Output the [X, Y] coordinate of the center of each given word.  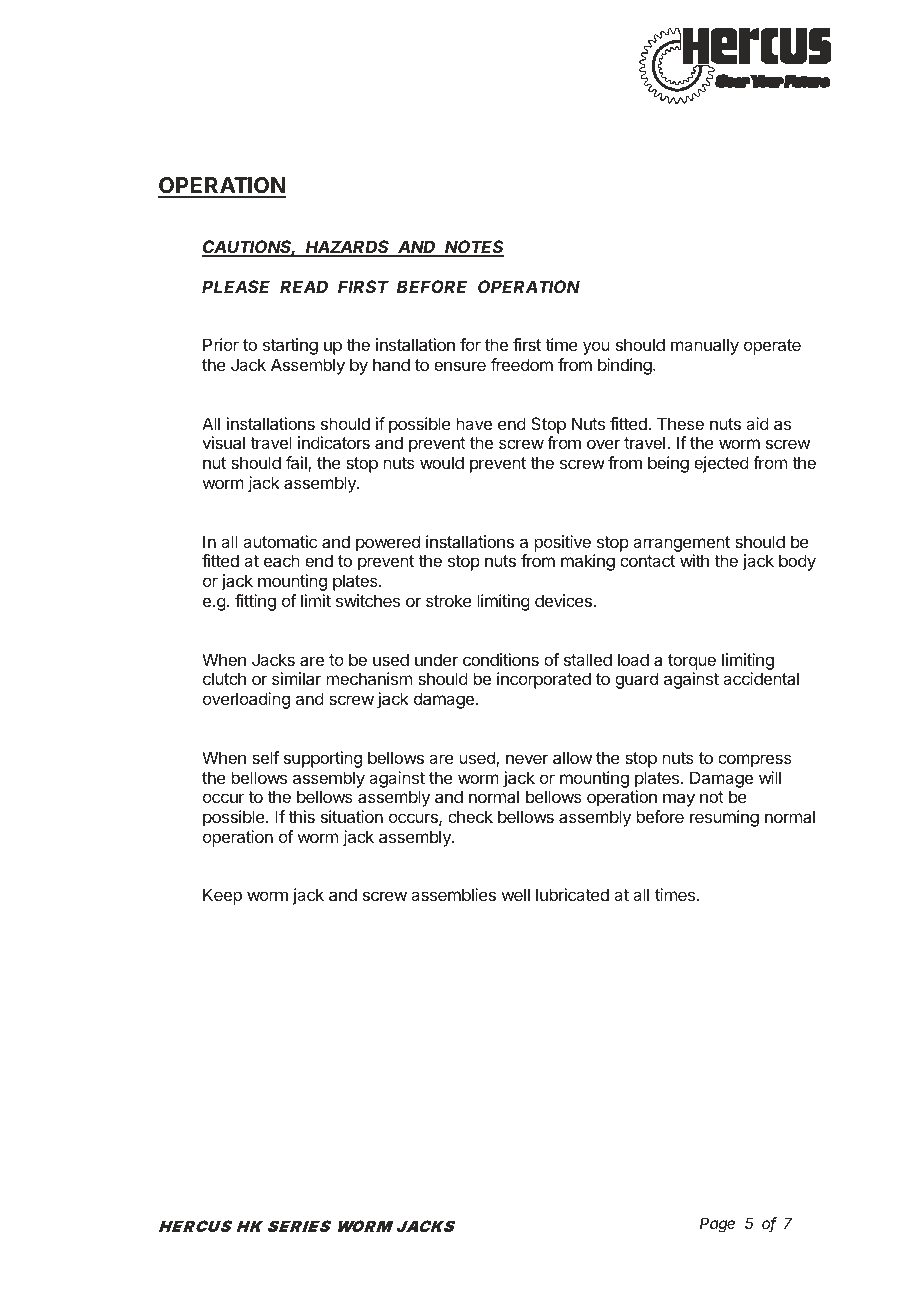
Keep [222, 896]
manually [705, 346]
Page [717, 1225]
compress [755, 761]
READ [304, 286]
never [527, 759]
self [265, 757]
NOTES [474, 248]
